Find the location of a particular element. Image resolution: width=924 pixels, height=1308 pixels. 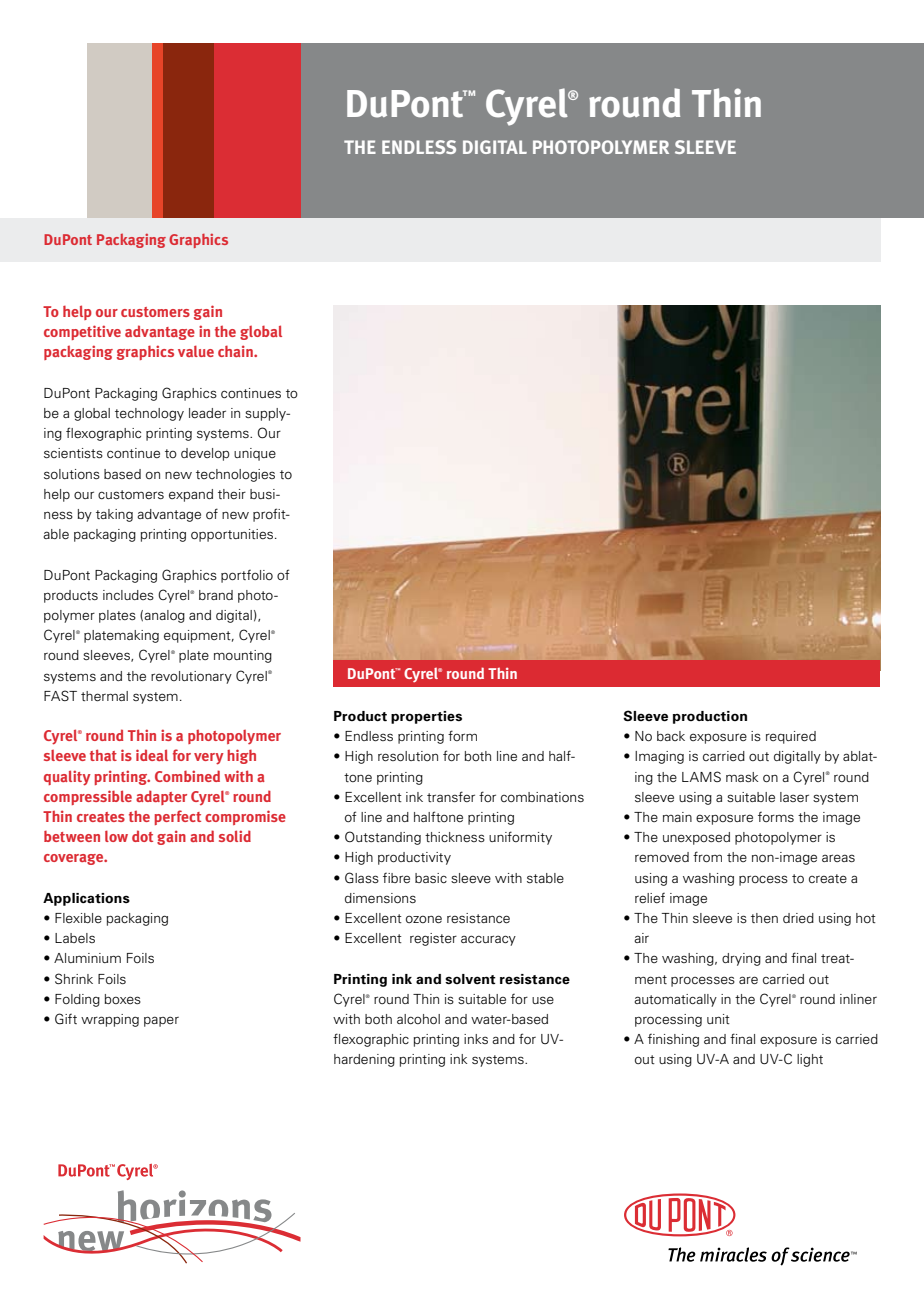

thermal is located at coordinates (104, 696).
